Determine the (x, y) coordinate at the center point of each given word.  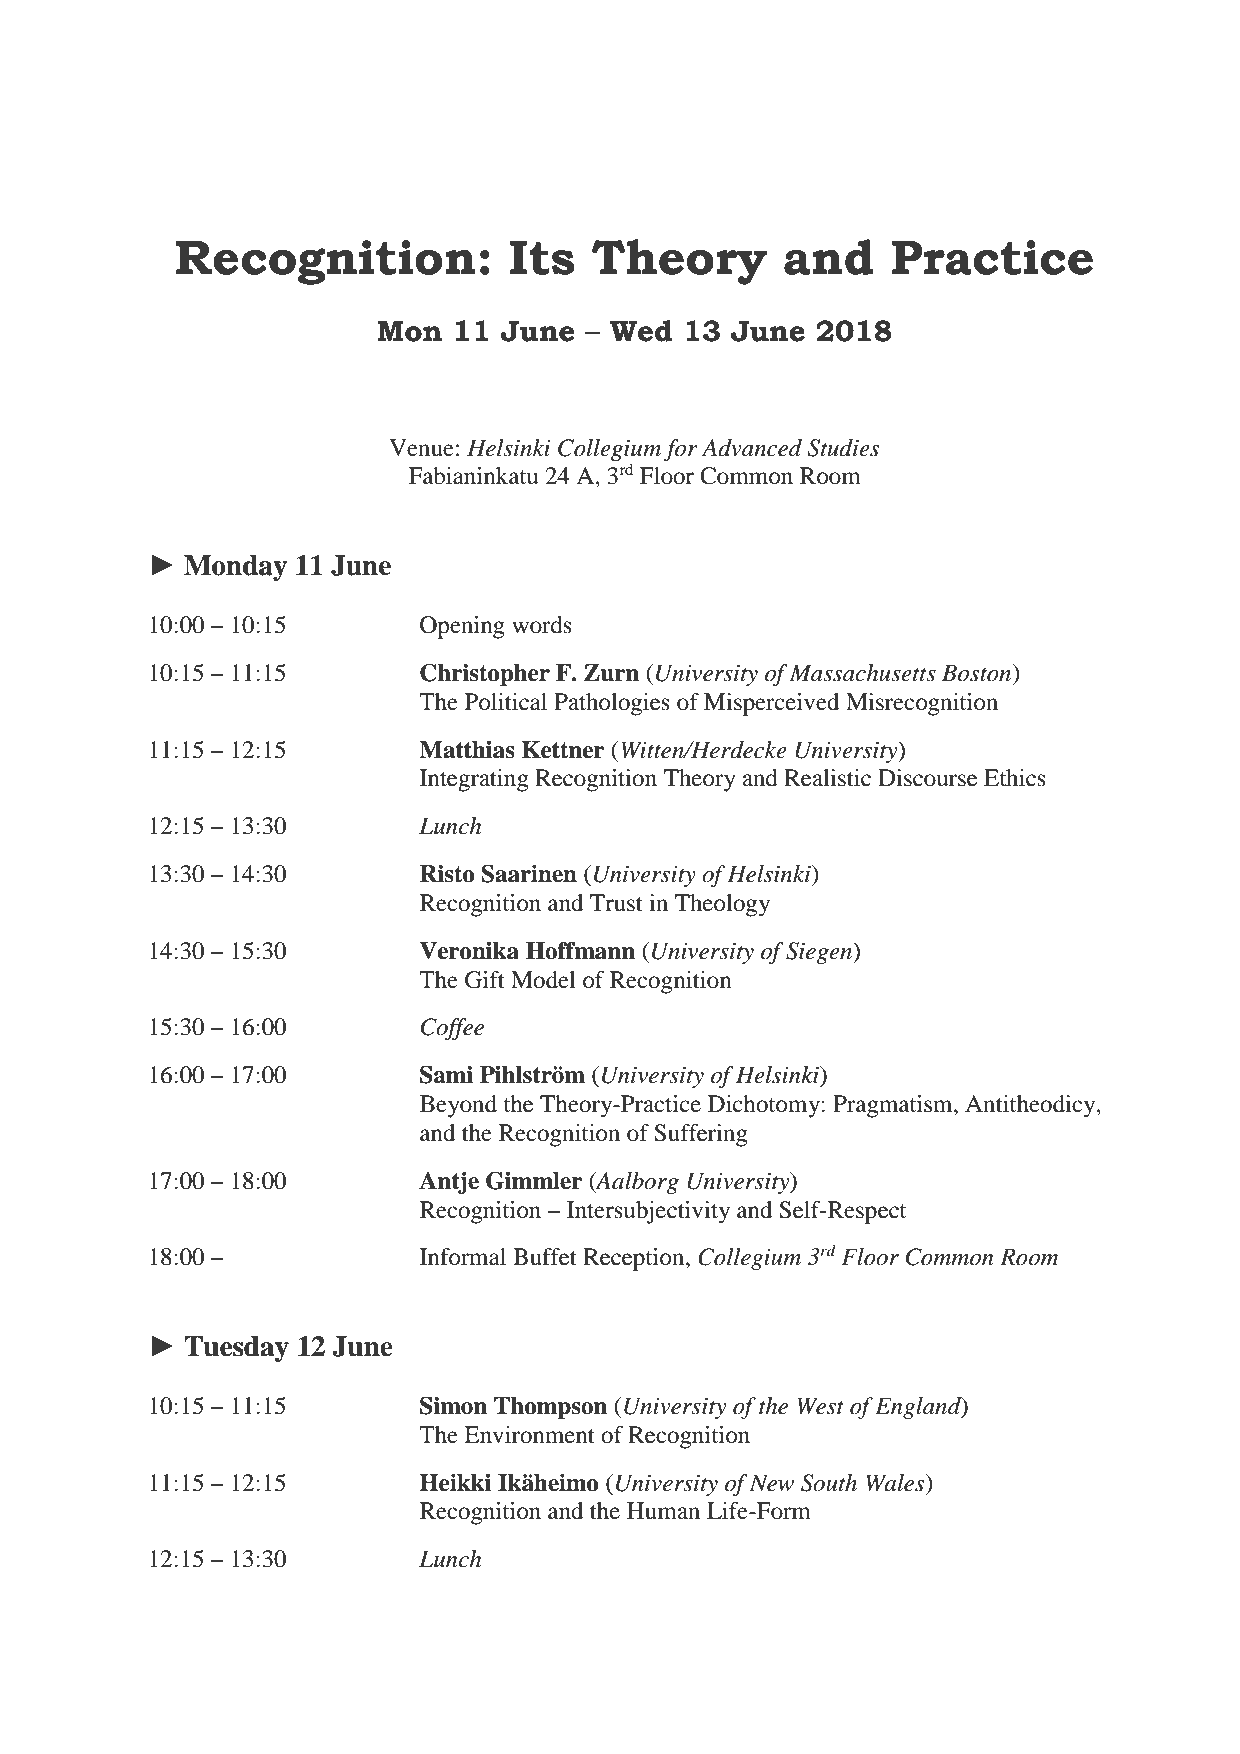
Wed (640, 331)
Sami (446, 1074)
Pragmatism (894, 1106)
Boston (978, 673)
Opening (462, 627)
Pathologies (612, 704)
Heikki (455, 1482)
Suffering (701, 1135)
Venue (421, 448)
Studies (843, 448)
